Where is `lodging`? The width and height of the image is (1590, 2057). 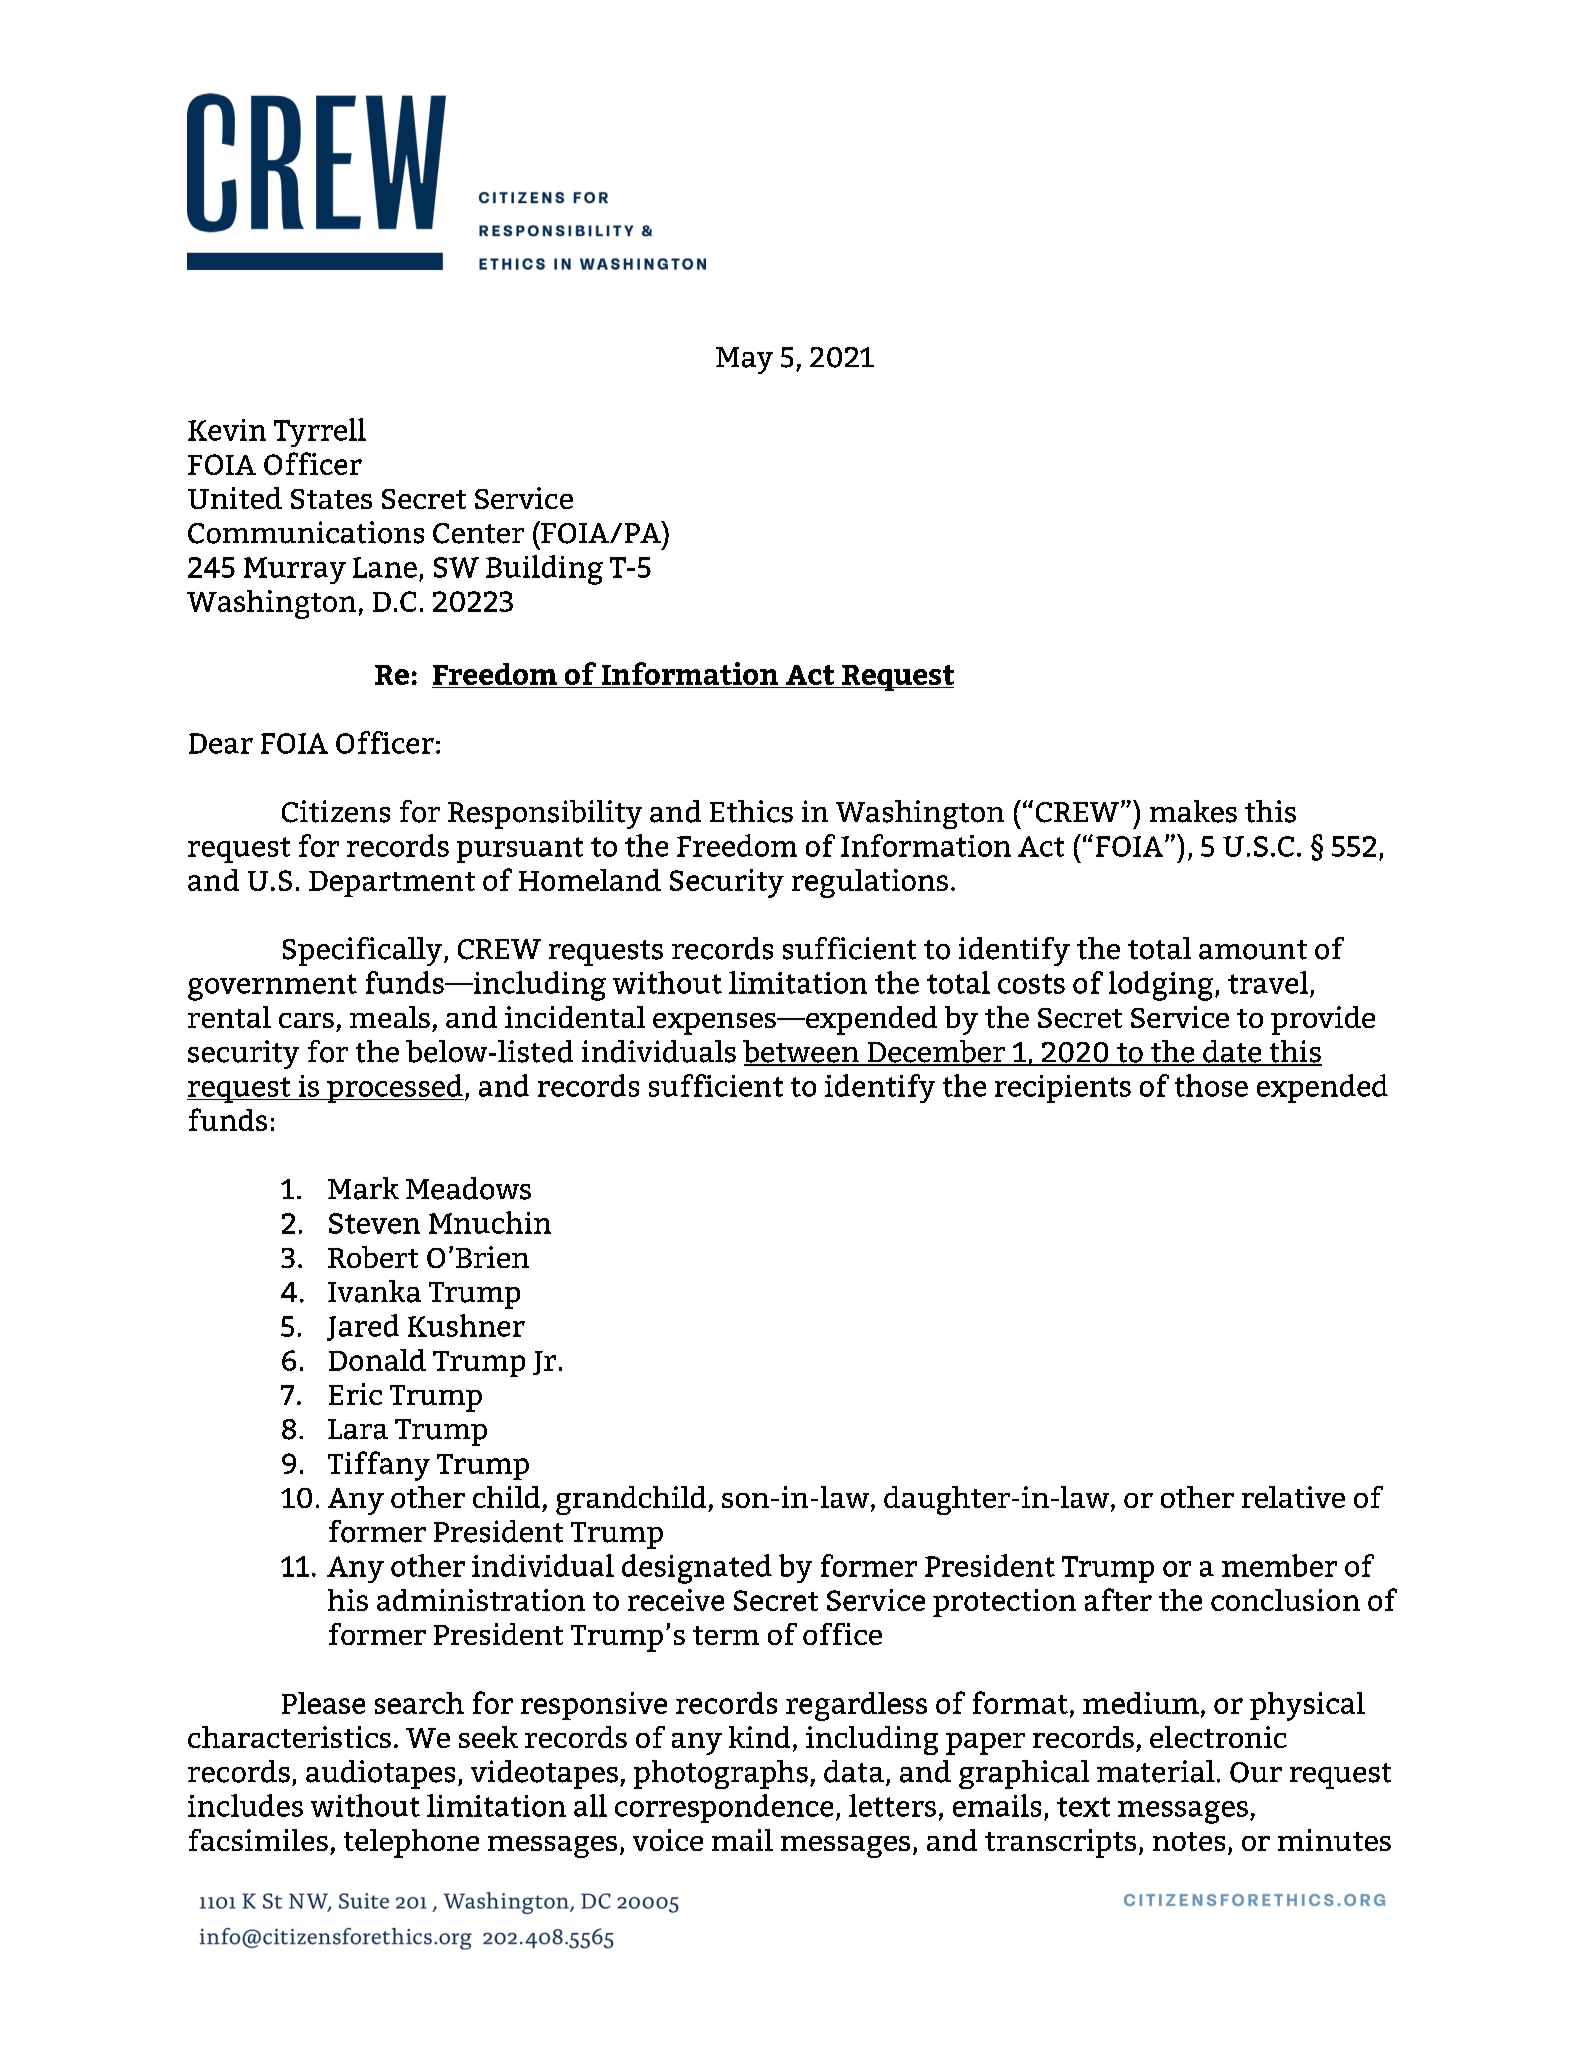 lodging is located at coordinates (1161, 986).
